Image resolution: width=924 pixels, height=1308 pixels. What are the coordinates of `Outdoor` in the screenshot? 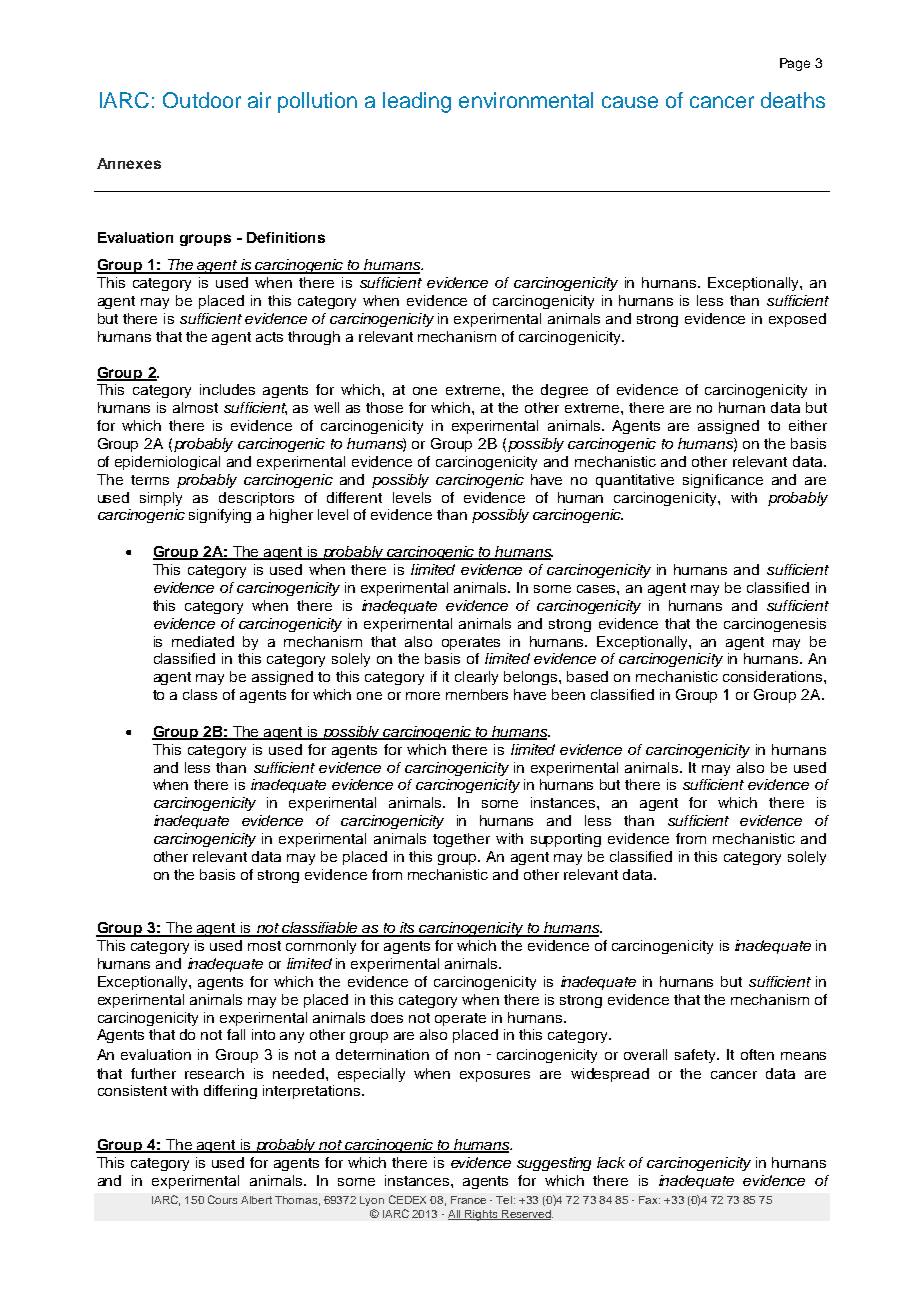 It's located at (202, 100).
